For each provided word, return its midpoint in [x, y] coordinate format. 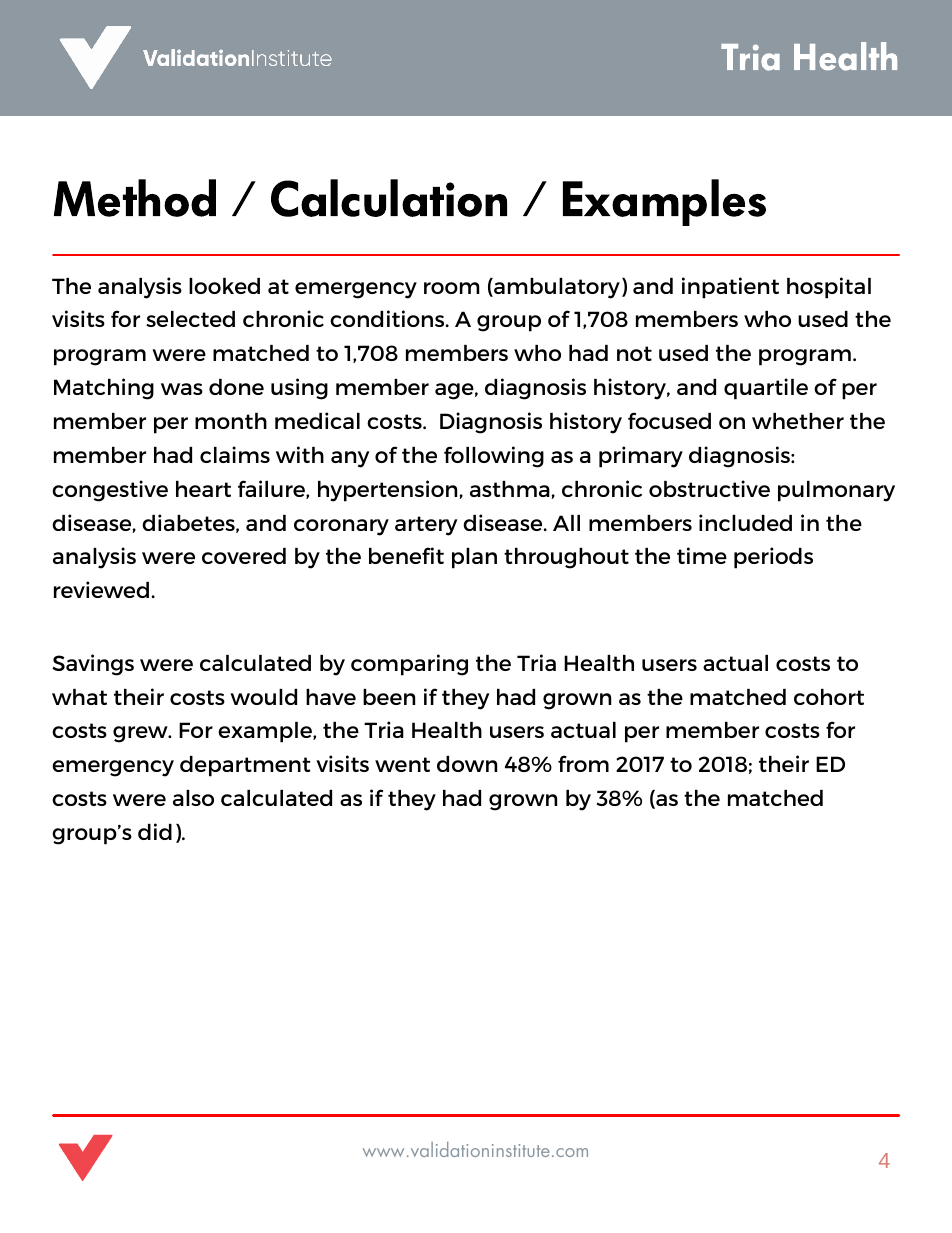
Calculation [389, 198]
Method [135, 198]
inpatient [730, 288]
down [467, 764]
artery [426, 526]
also [193, 798]
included [745, 522]
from [583, 763]
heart [203, 489]
